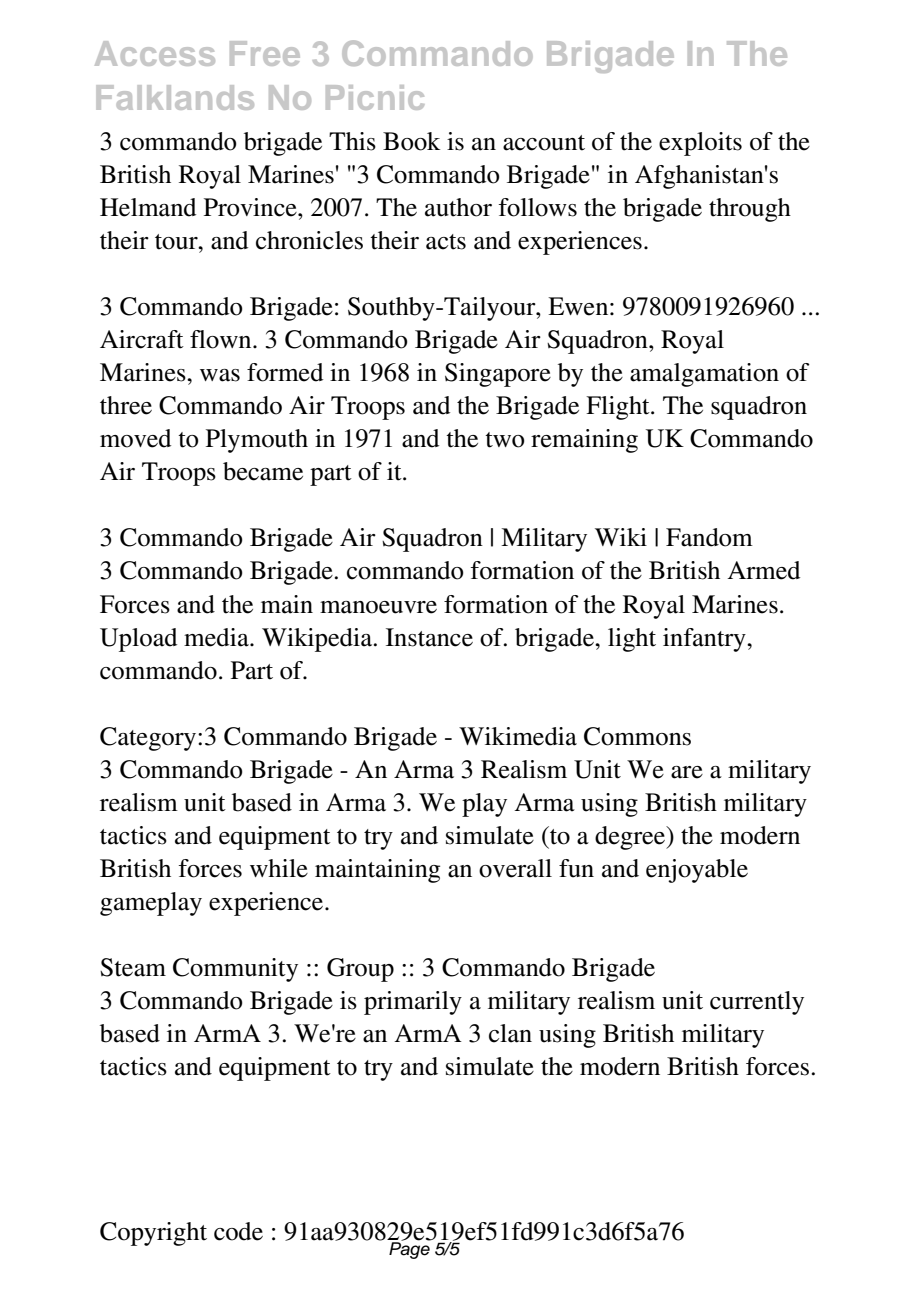 The width and height of the screenshot is (924, 1311). What do you see at coordinates (700, 144) in the screenshot?
I see `exploits` at bounding box center [700, 144].
